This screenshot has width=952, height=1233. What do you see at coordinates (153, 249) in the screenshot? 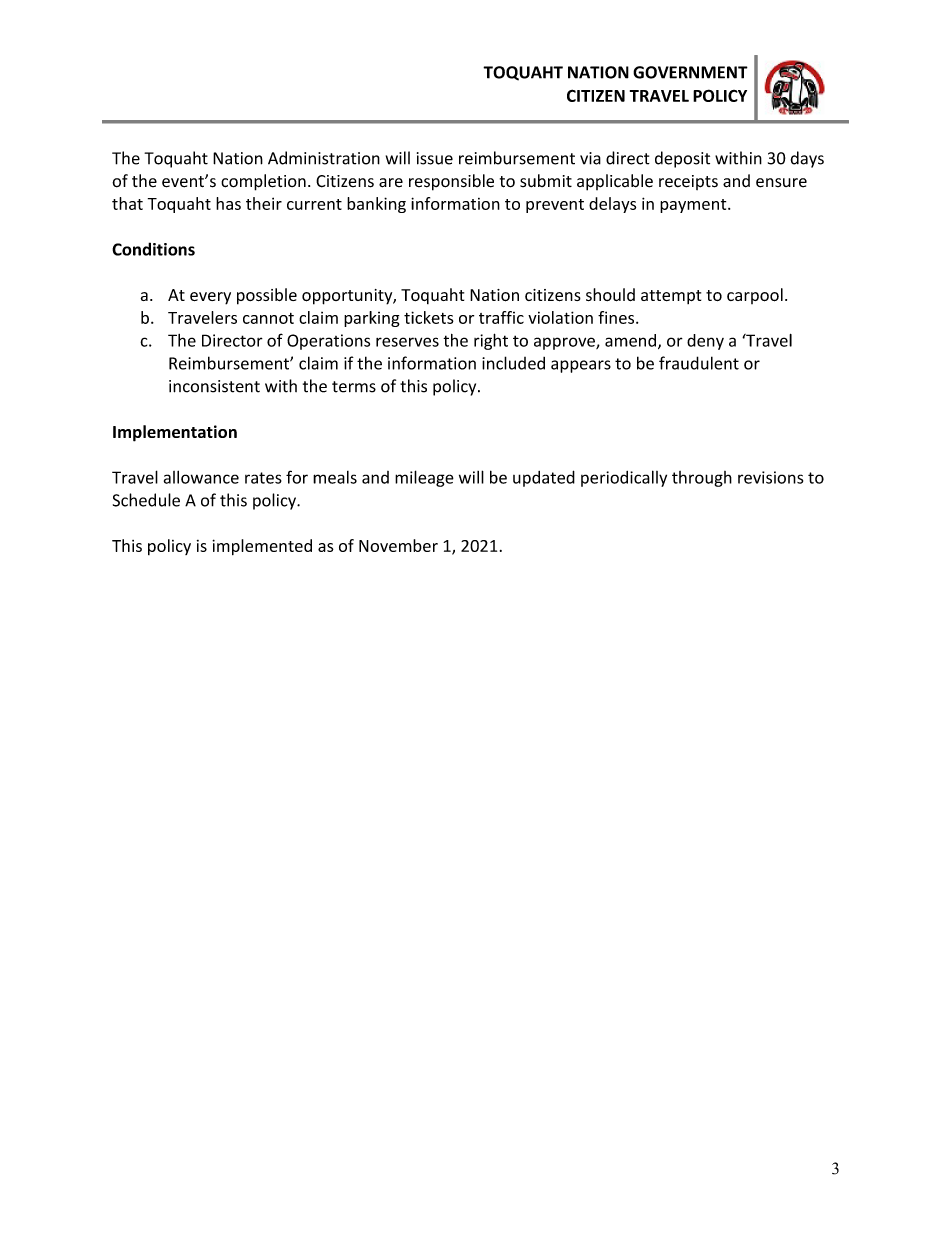
I see `Conditions` at bounding box center [153, 249].
